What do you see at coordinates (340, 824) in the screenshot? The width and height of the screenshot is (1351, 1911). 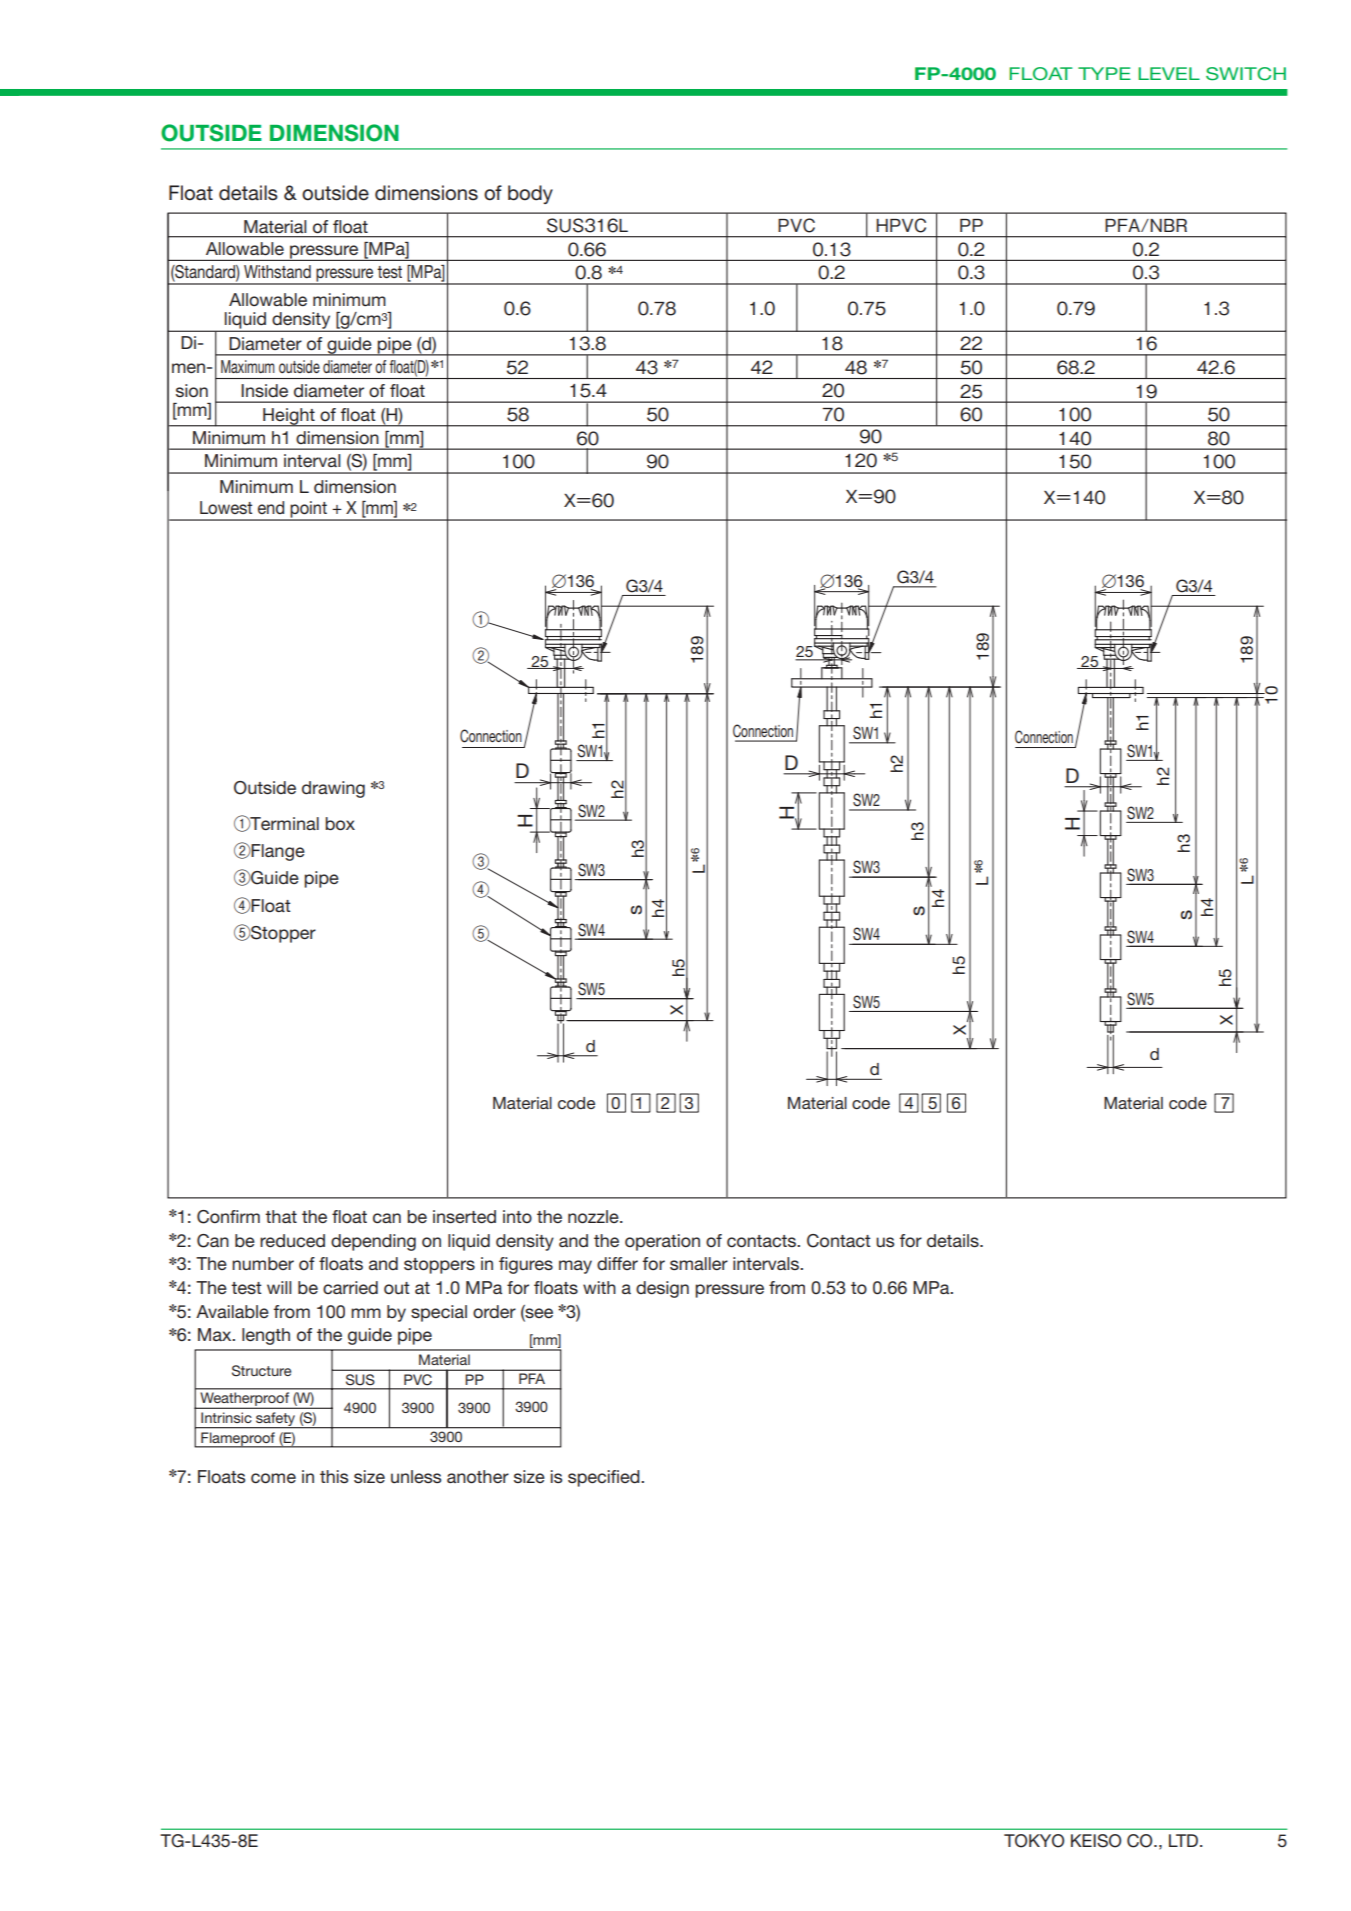 I see `box` at bounding box center [340, 824].
